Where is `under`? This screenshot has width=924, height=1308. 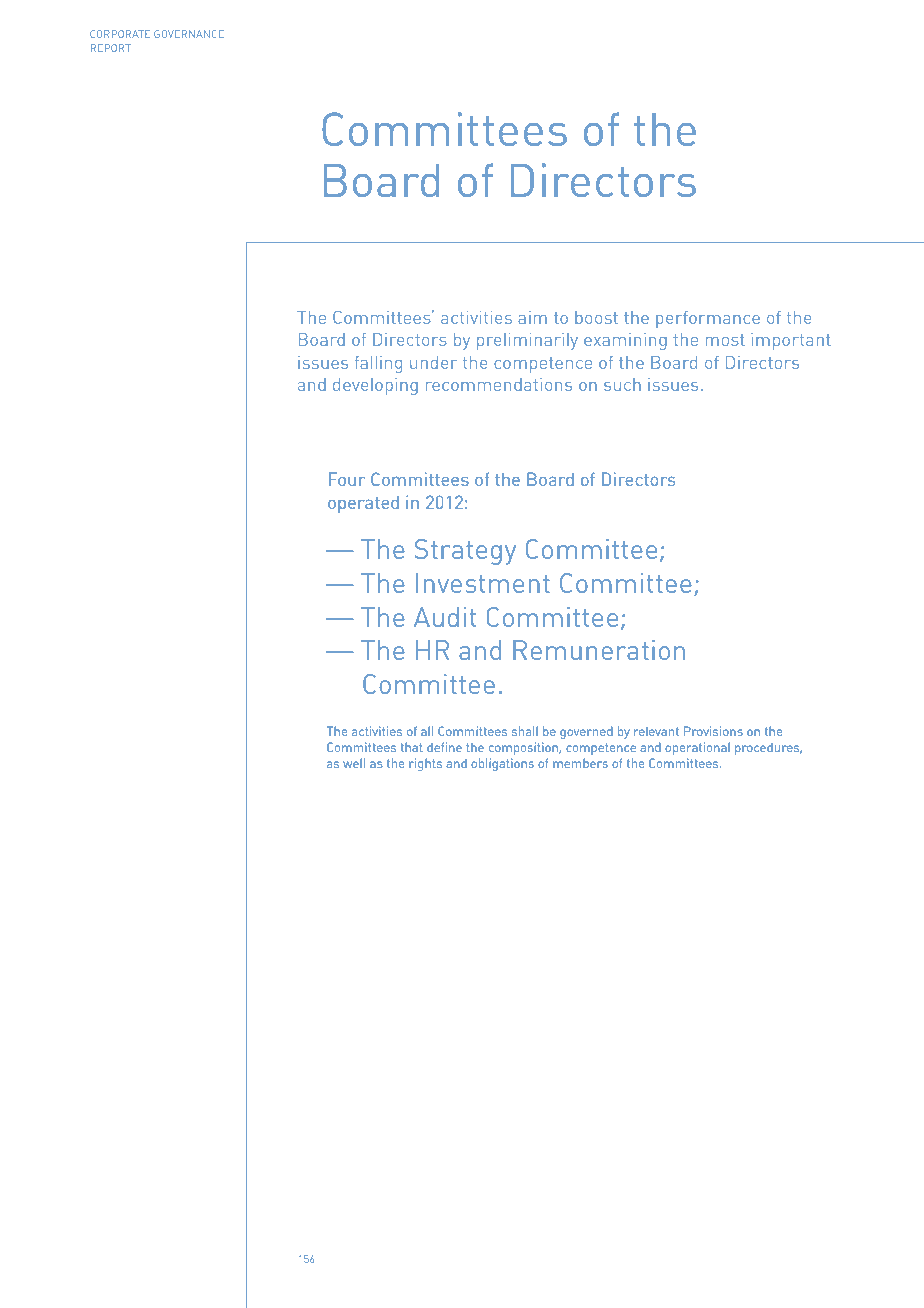 under is located at coordinates (433, 362).
